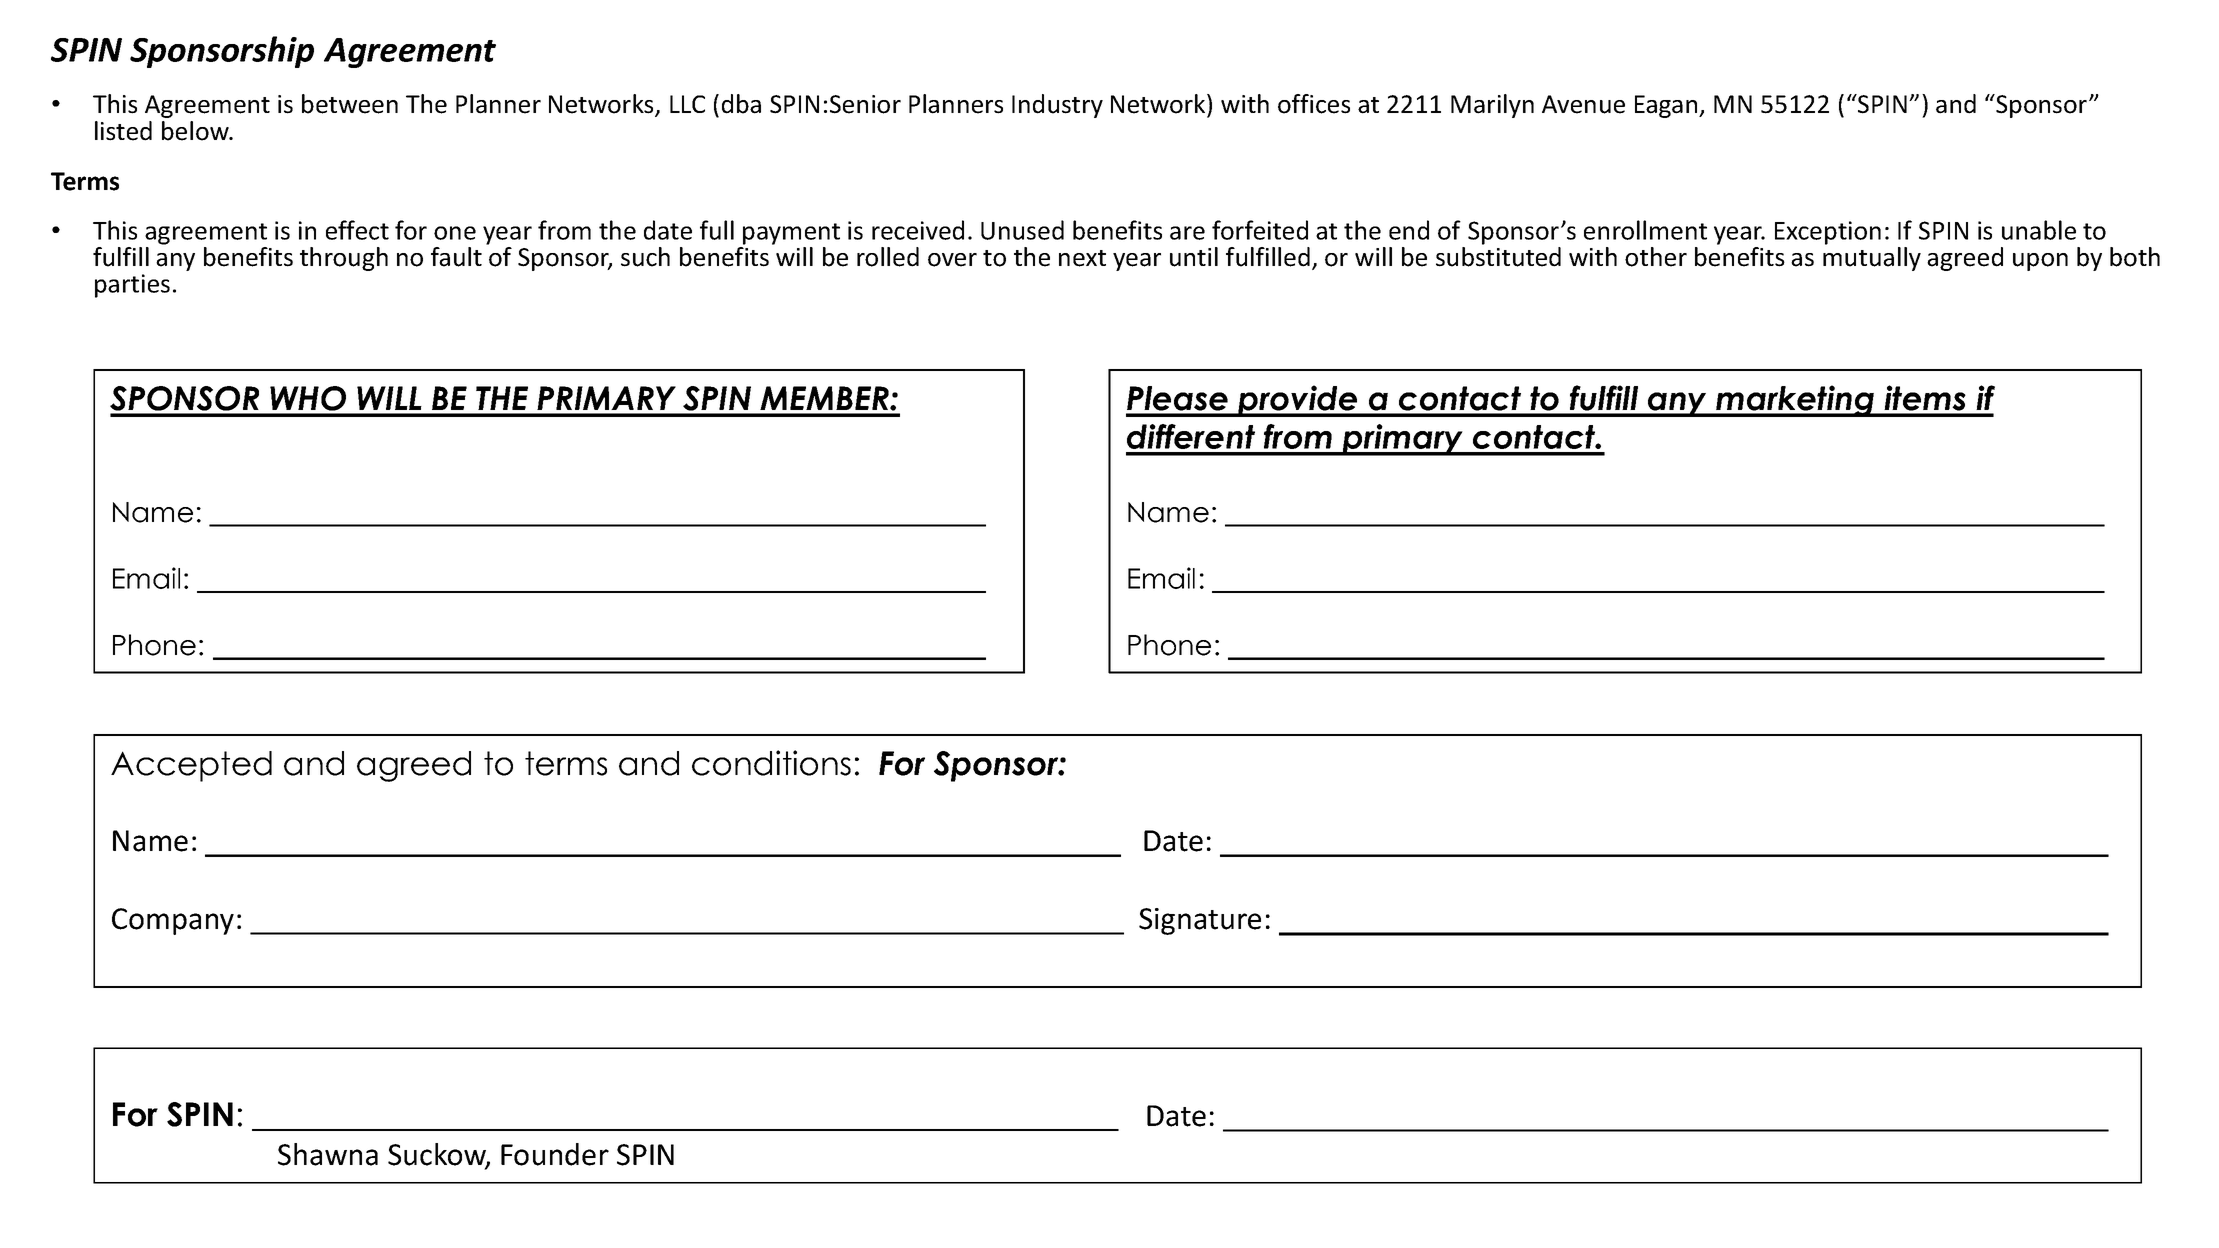  I want to click on between, so click(350, 104).
